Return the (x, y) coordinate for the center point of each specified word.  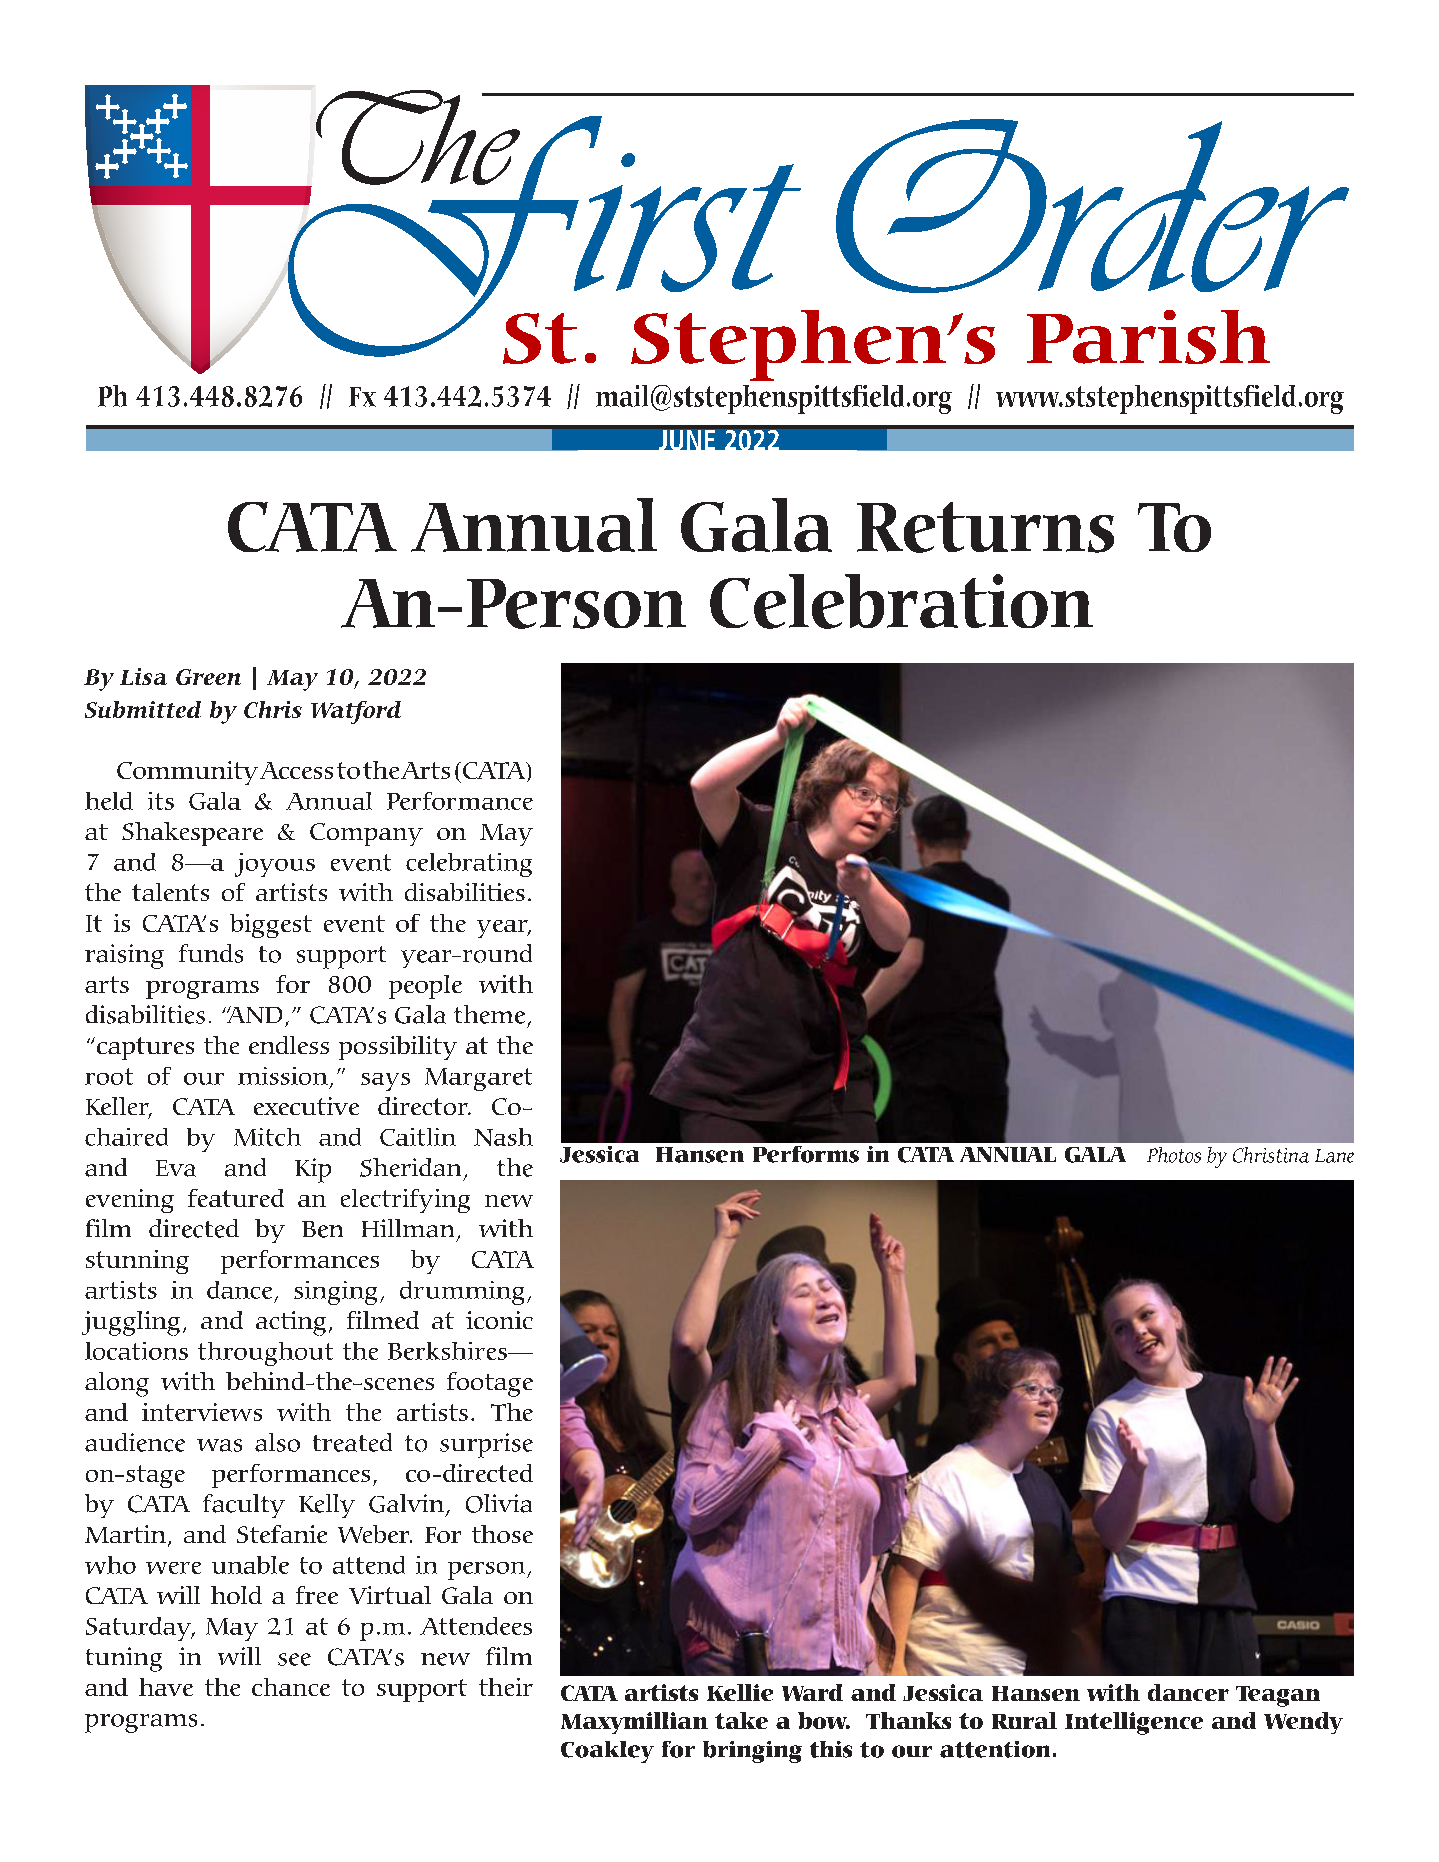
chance (291, 1687)
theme (489, 1014)
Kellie (740, 1692)
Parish (1148, 337)
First (545, 236)
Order (1092, 206)
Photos (1174, 1155)
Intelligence (1134, 1723)
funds (211, 953)
